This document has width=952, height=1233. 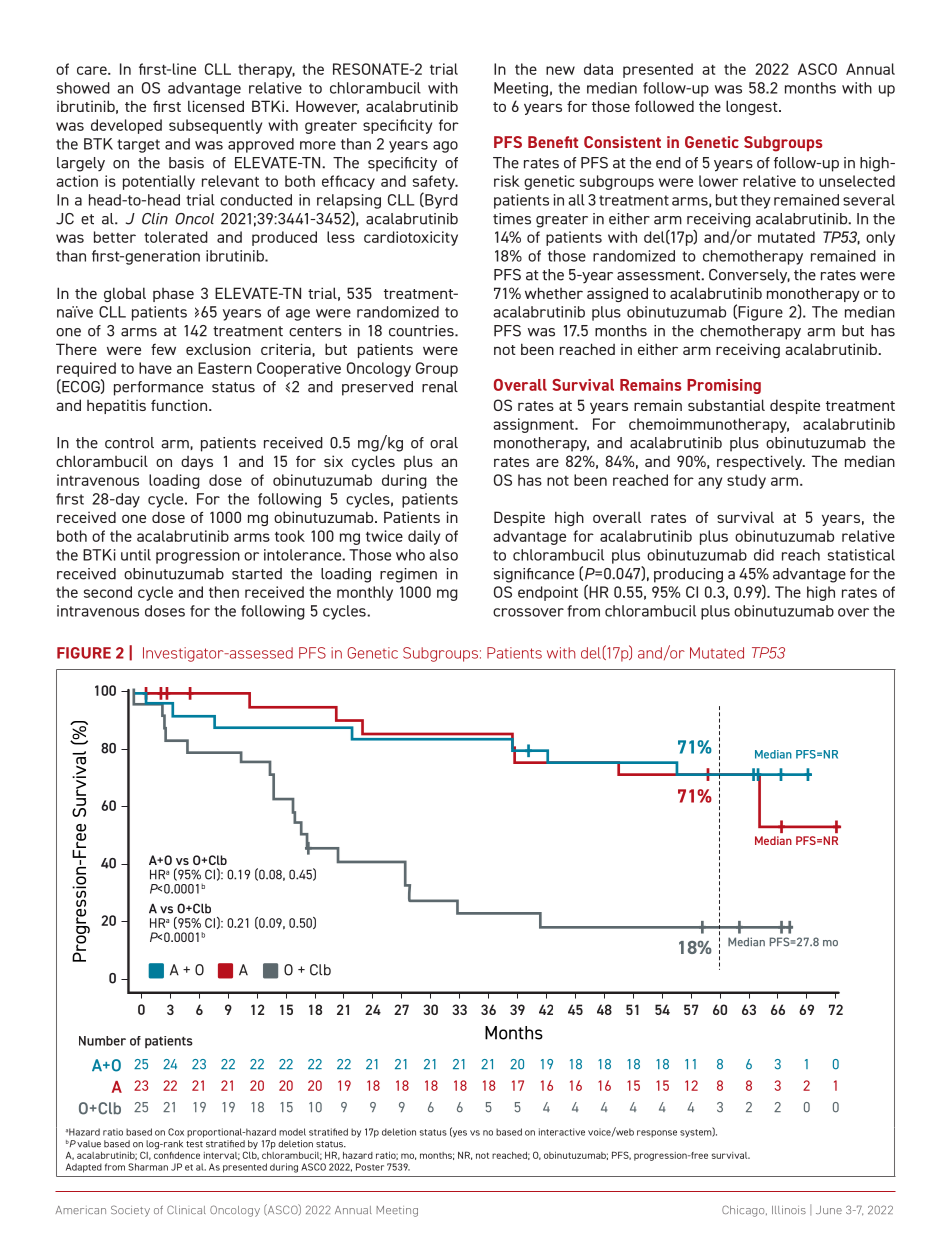 I want to click on Benefit, so click(x=553, y=142).
